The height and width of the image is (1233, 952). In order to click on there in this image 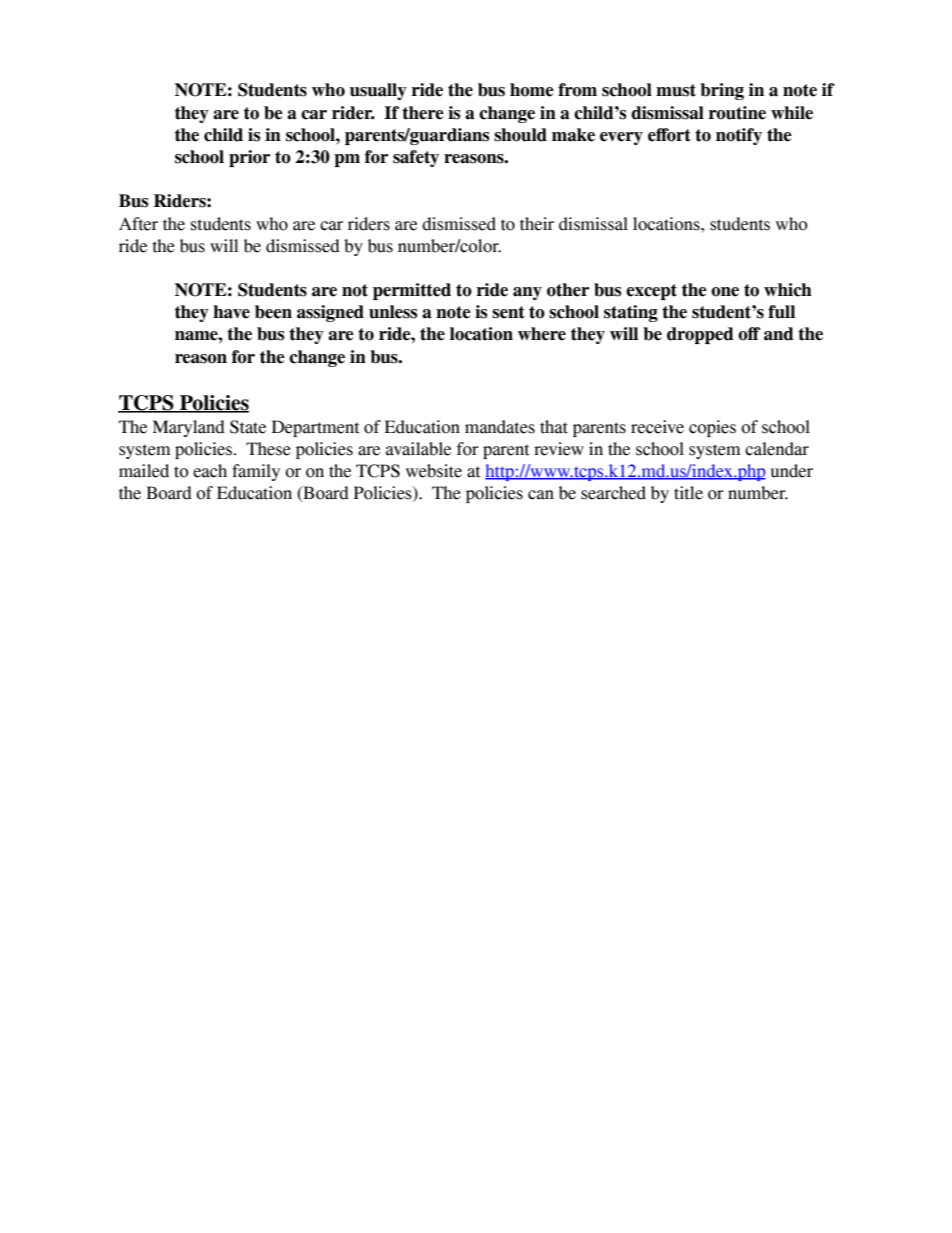, I will do `click(423, 113)`.
